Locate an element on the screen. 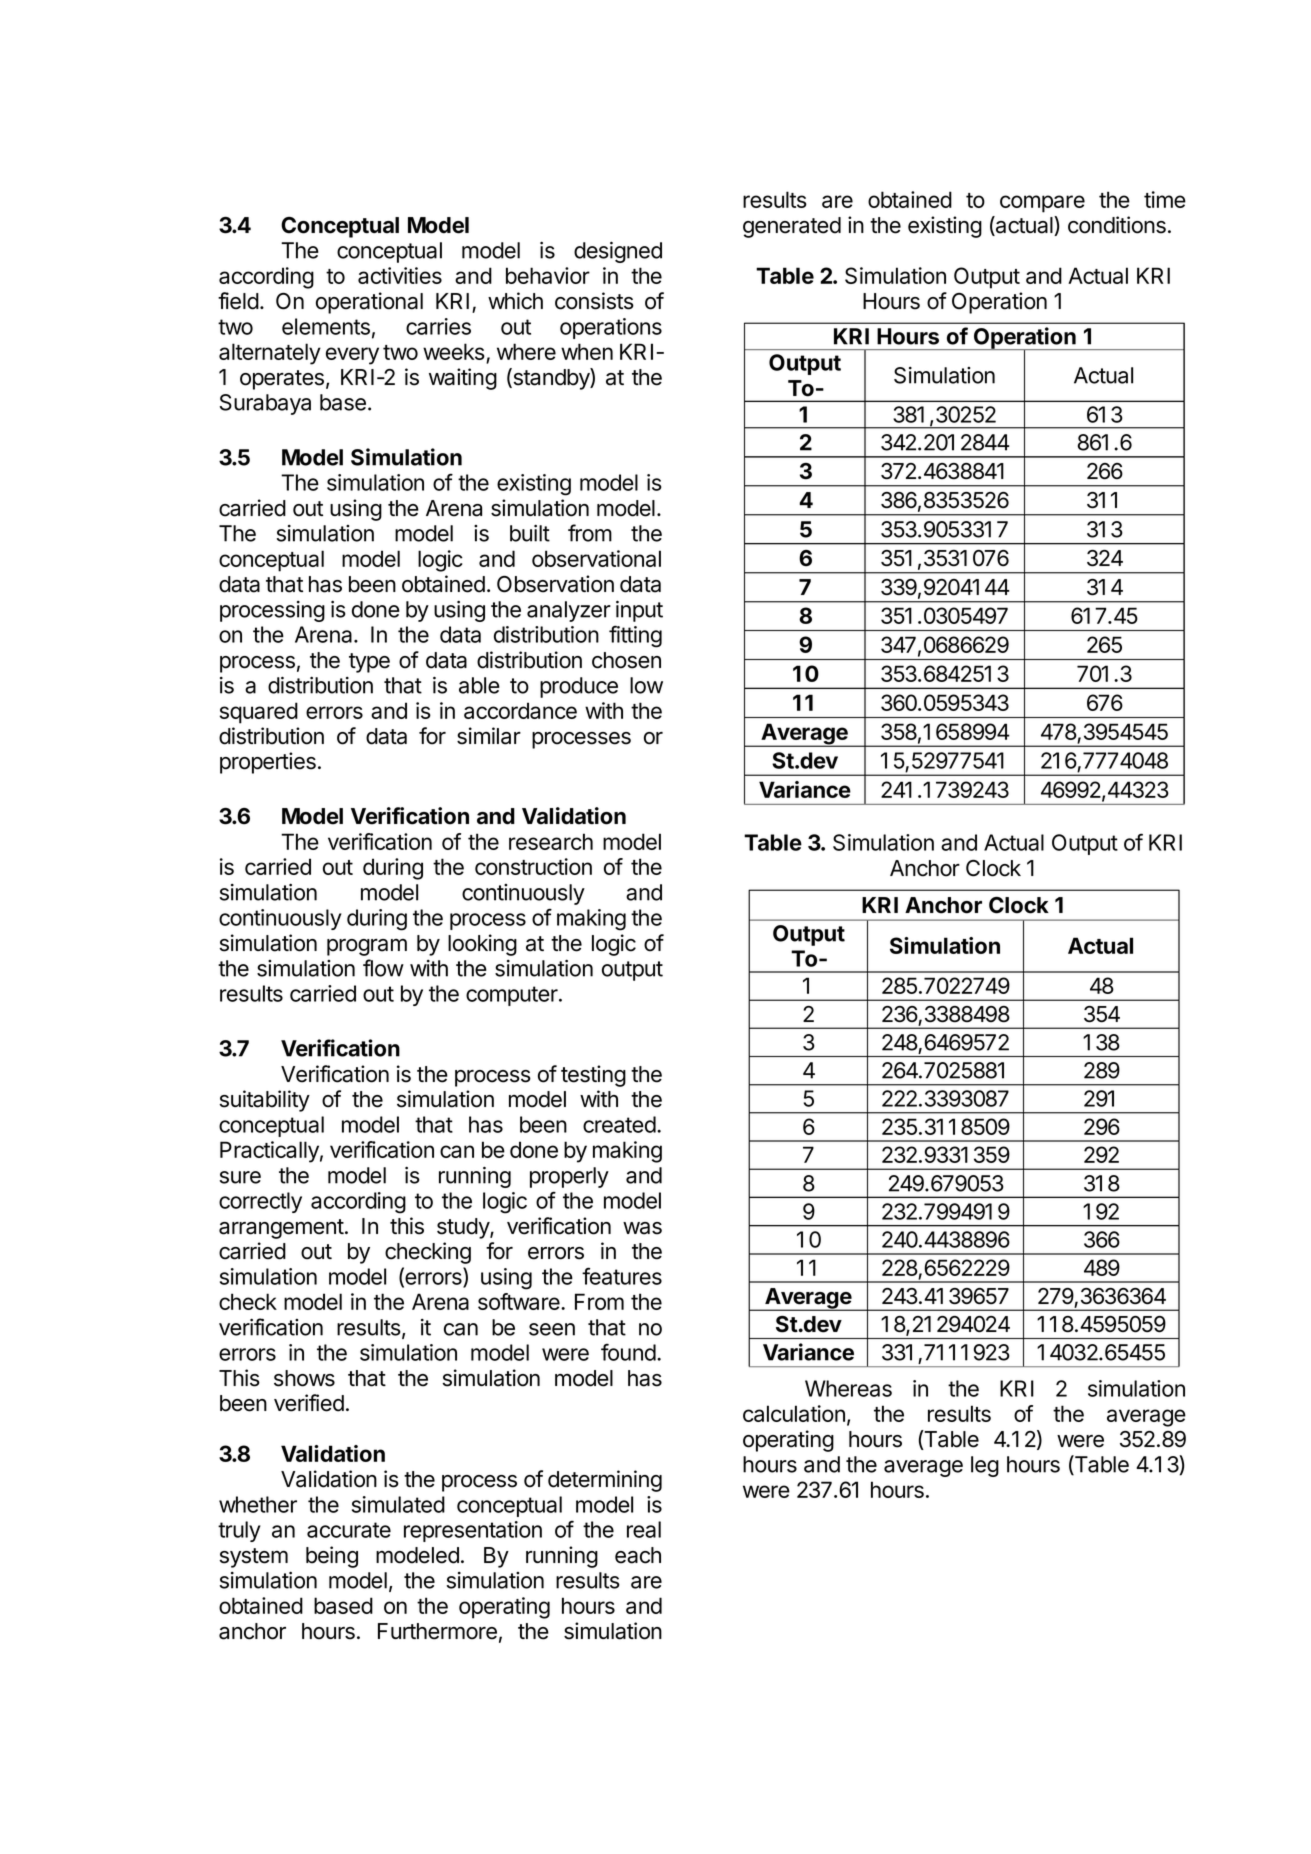 The height and width of the screenshot is (1854, 1311). being is located at coordinates (332, 1557).
